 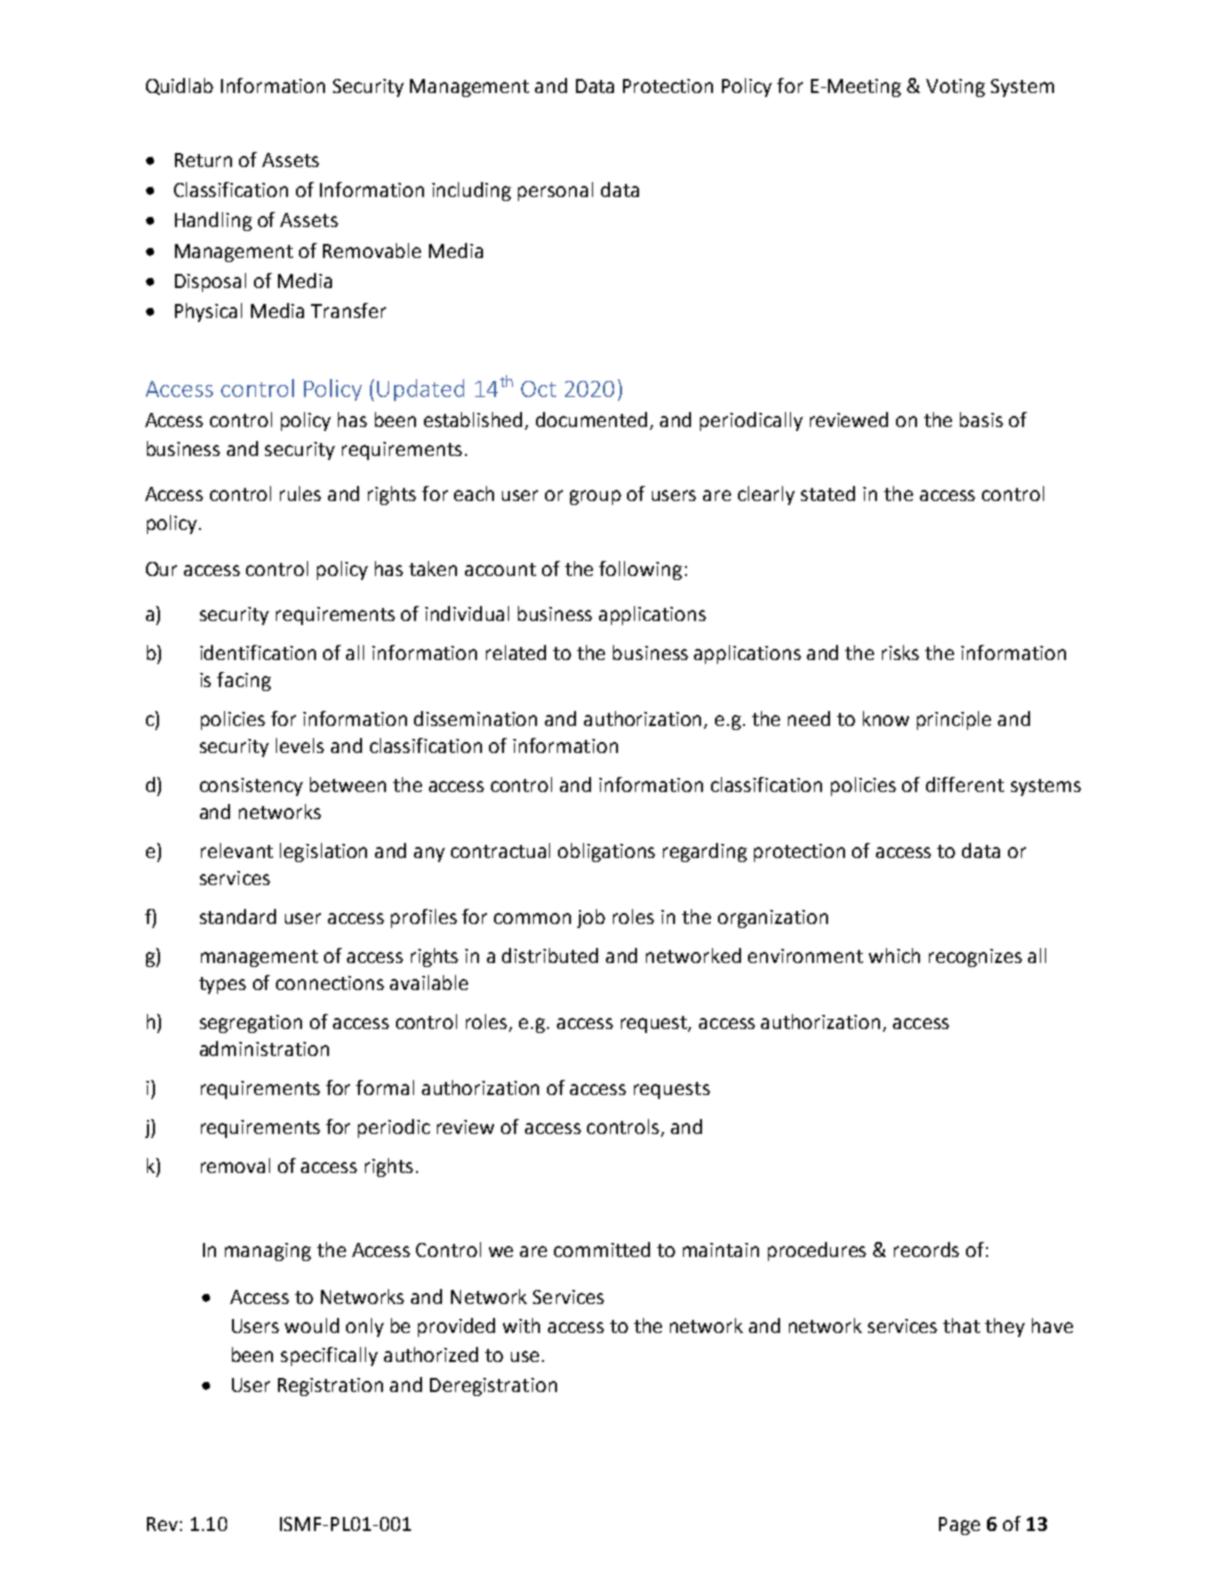 I want to click on obligations, so click(x=606, y=852).
